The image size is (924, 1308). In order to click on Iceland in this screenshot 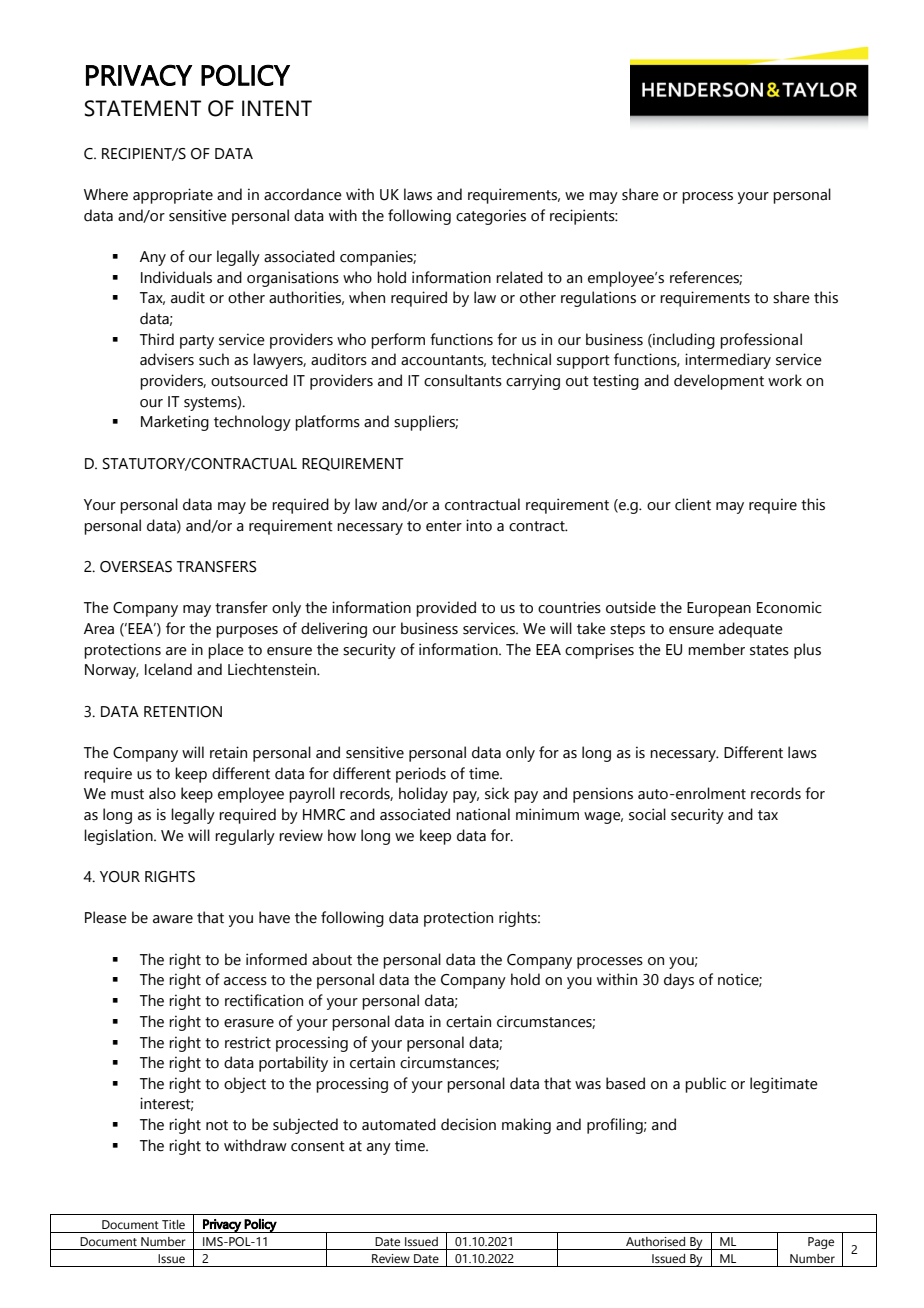, I will do `click(168, 669)`.
